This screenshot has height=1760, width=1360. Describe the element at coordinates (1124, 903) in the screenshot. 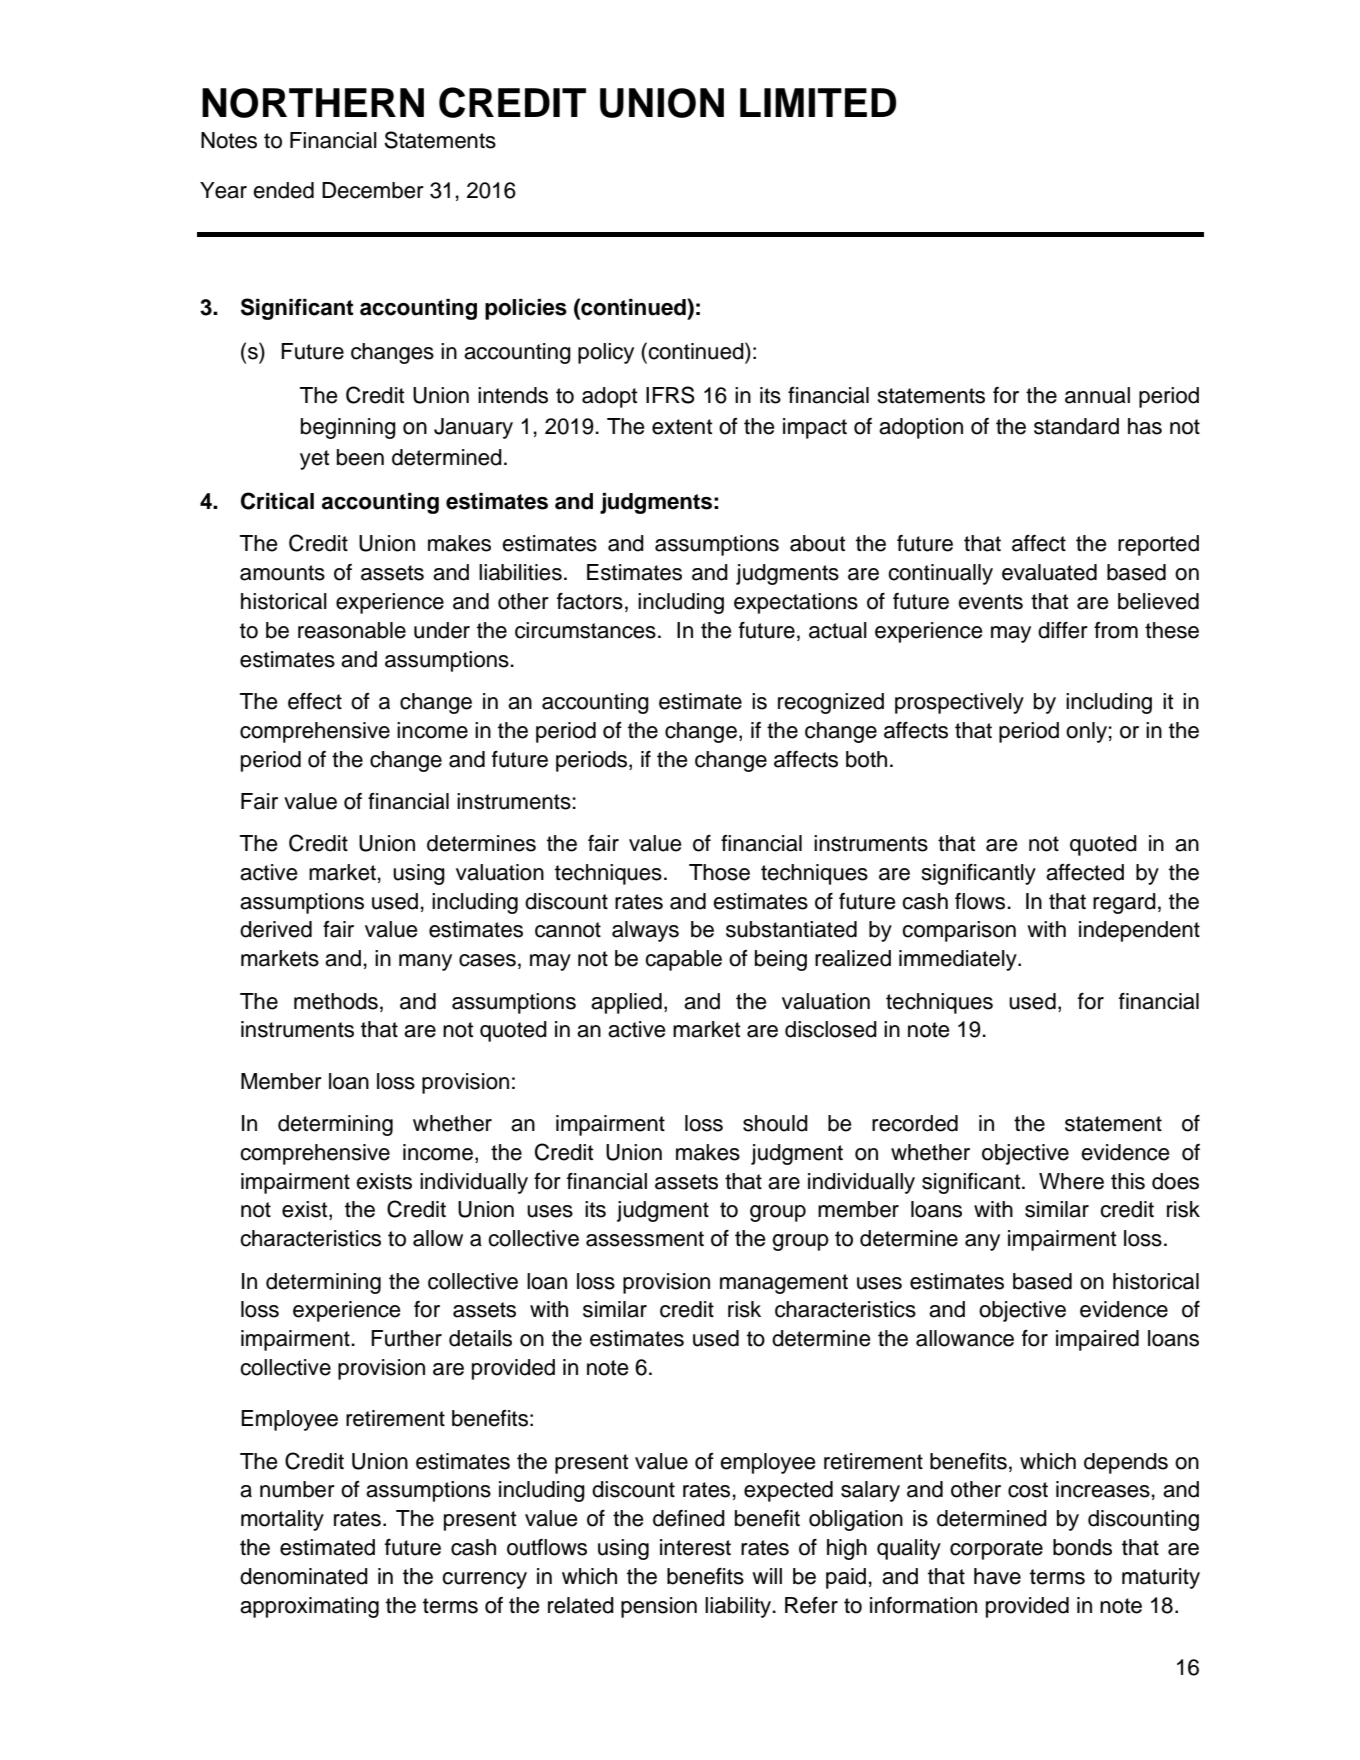

I see `regard` at that location.
